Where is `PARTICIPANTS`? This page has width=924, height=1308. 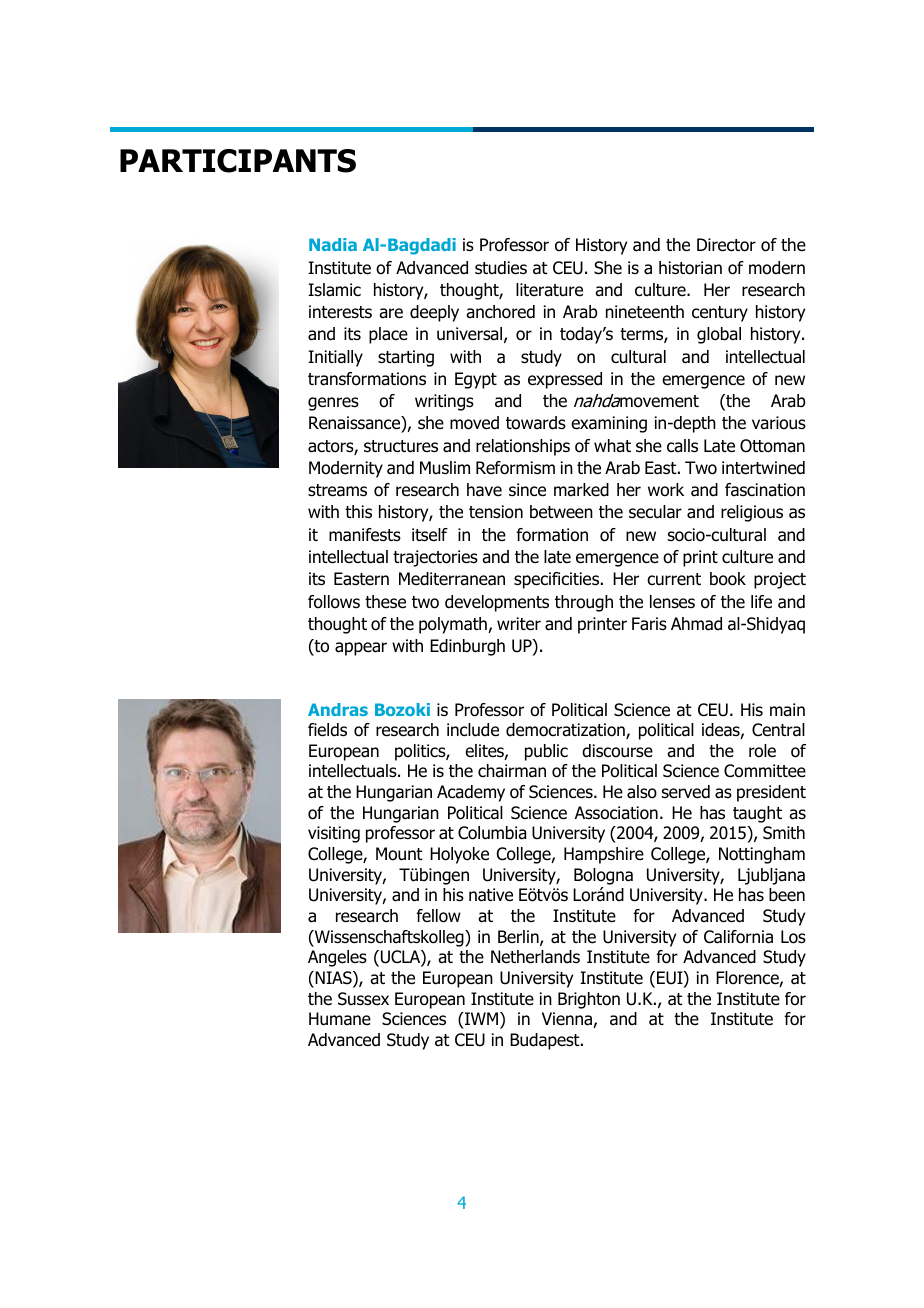
PARTICIPANTS is located at coordinates (238, 161).
